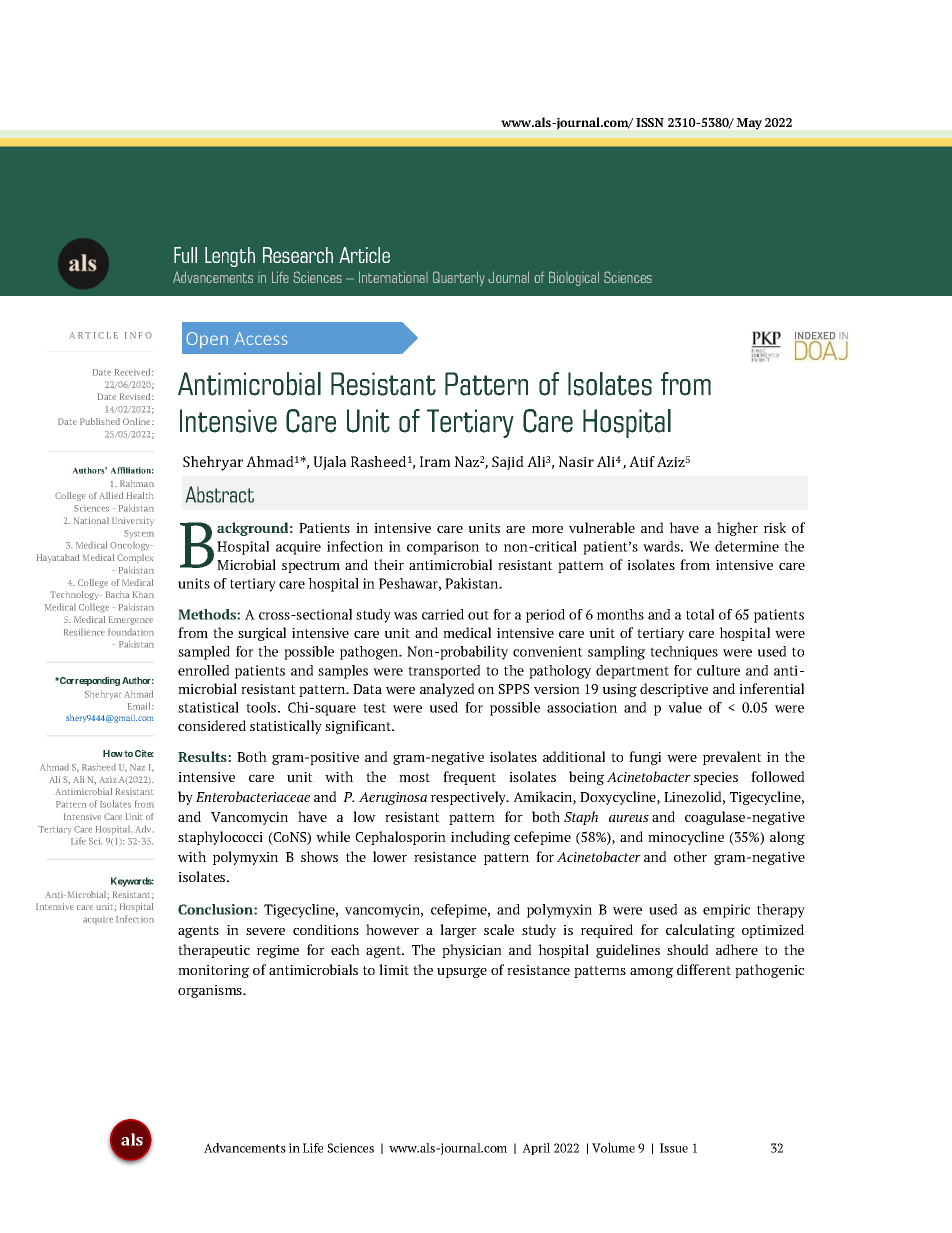 The width and height of the screenshot is (952, 1233). What do you see at coordinates (459, 278) in the screenshot?
I see `Quarterly` at bounding box center [459, 278].
